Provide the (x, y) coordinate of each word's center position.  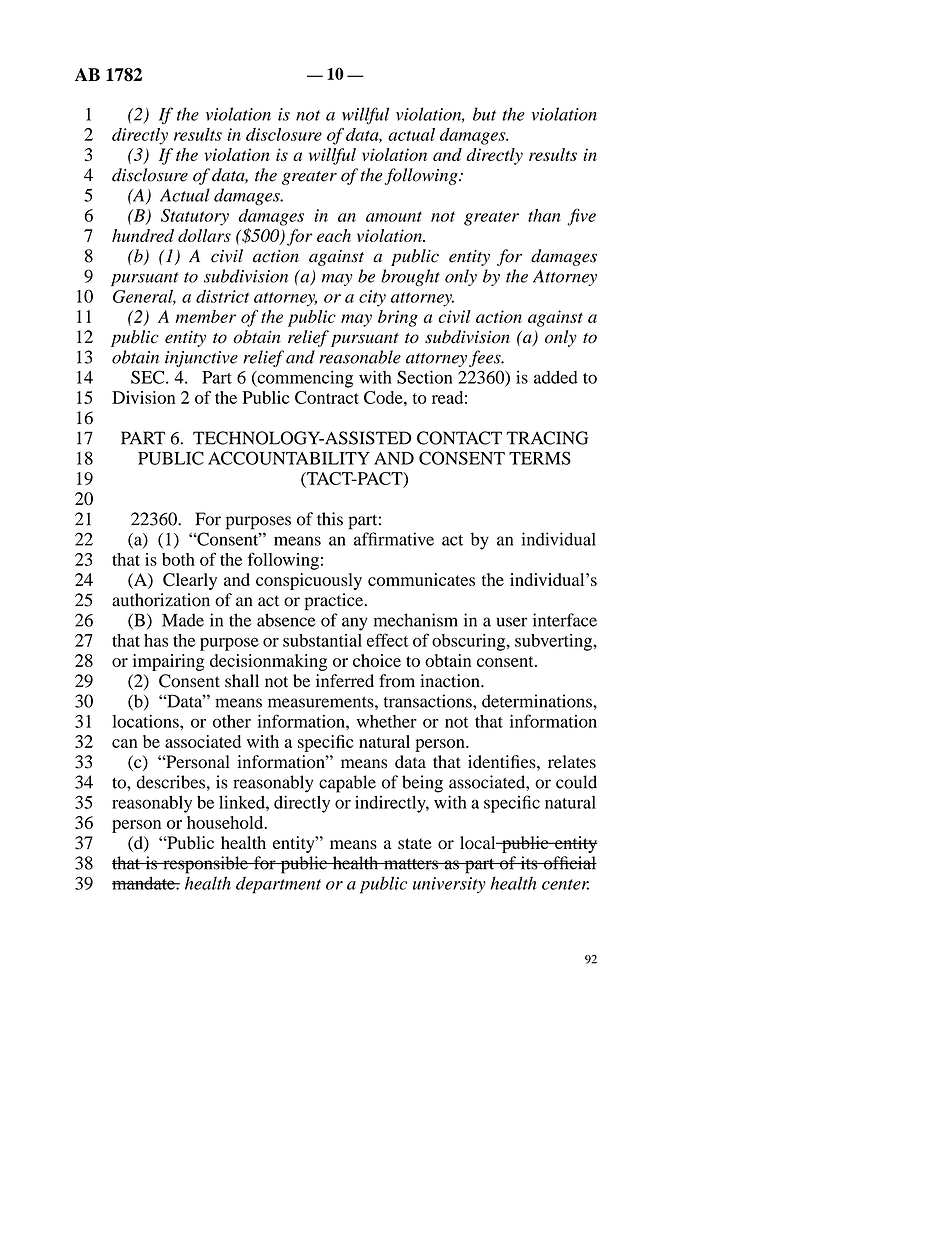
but (484, 114)
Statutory (195, 217)
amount (394, 216)
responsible (205, 865)
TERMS (540, 458)
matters (411, 864)
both (178, 559)
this (330, 519)
